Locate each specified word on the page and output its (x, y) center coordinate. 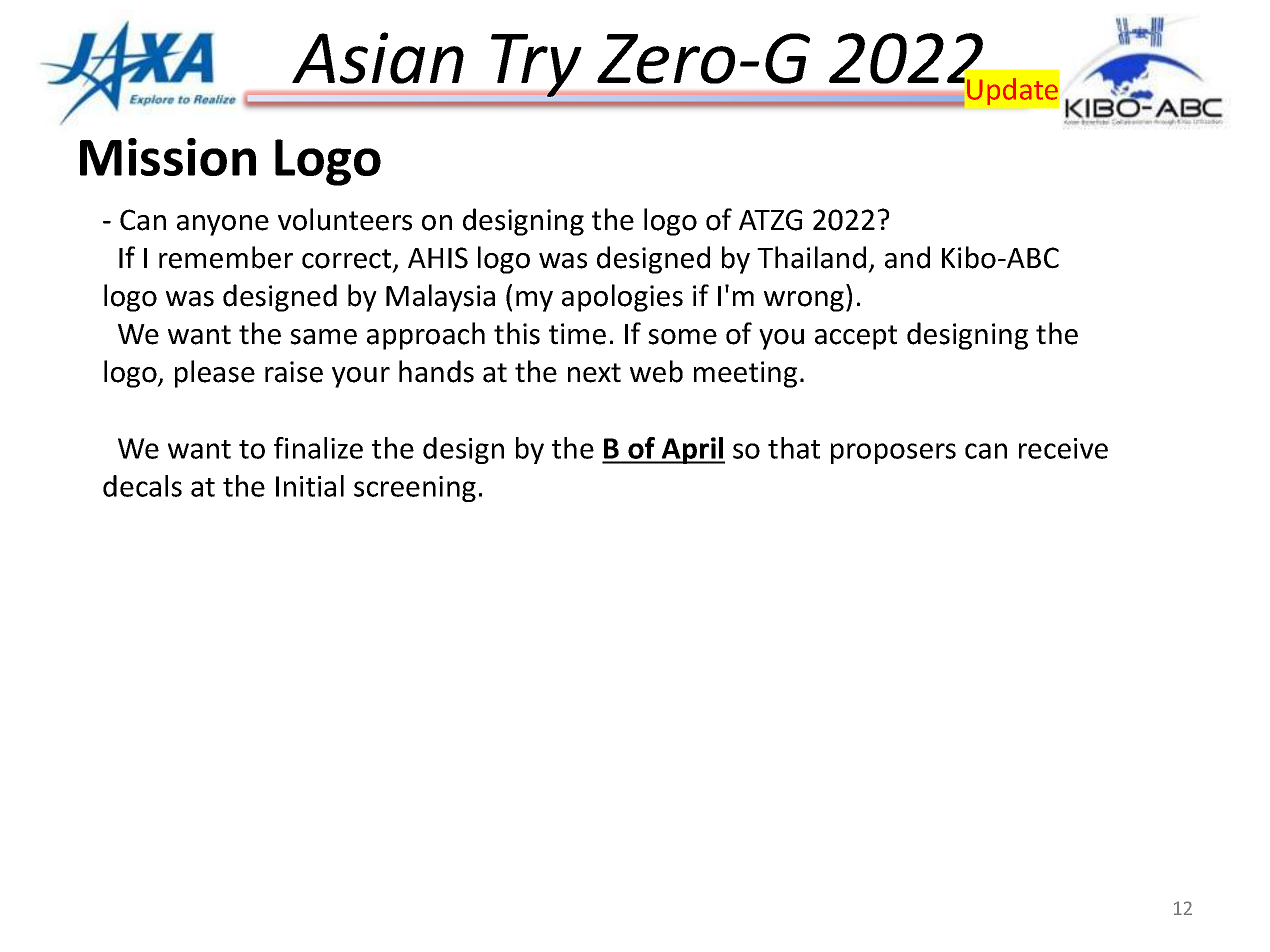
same (323, 337)
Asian (378, 58)
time (577, 334)
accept (856, 337)
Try (536, 65)
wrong (804, 301)
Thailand (811, 257)
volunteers (345, 219)
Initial (310, 486)
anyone (223, 225)
